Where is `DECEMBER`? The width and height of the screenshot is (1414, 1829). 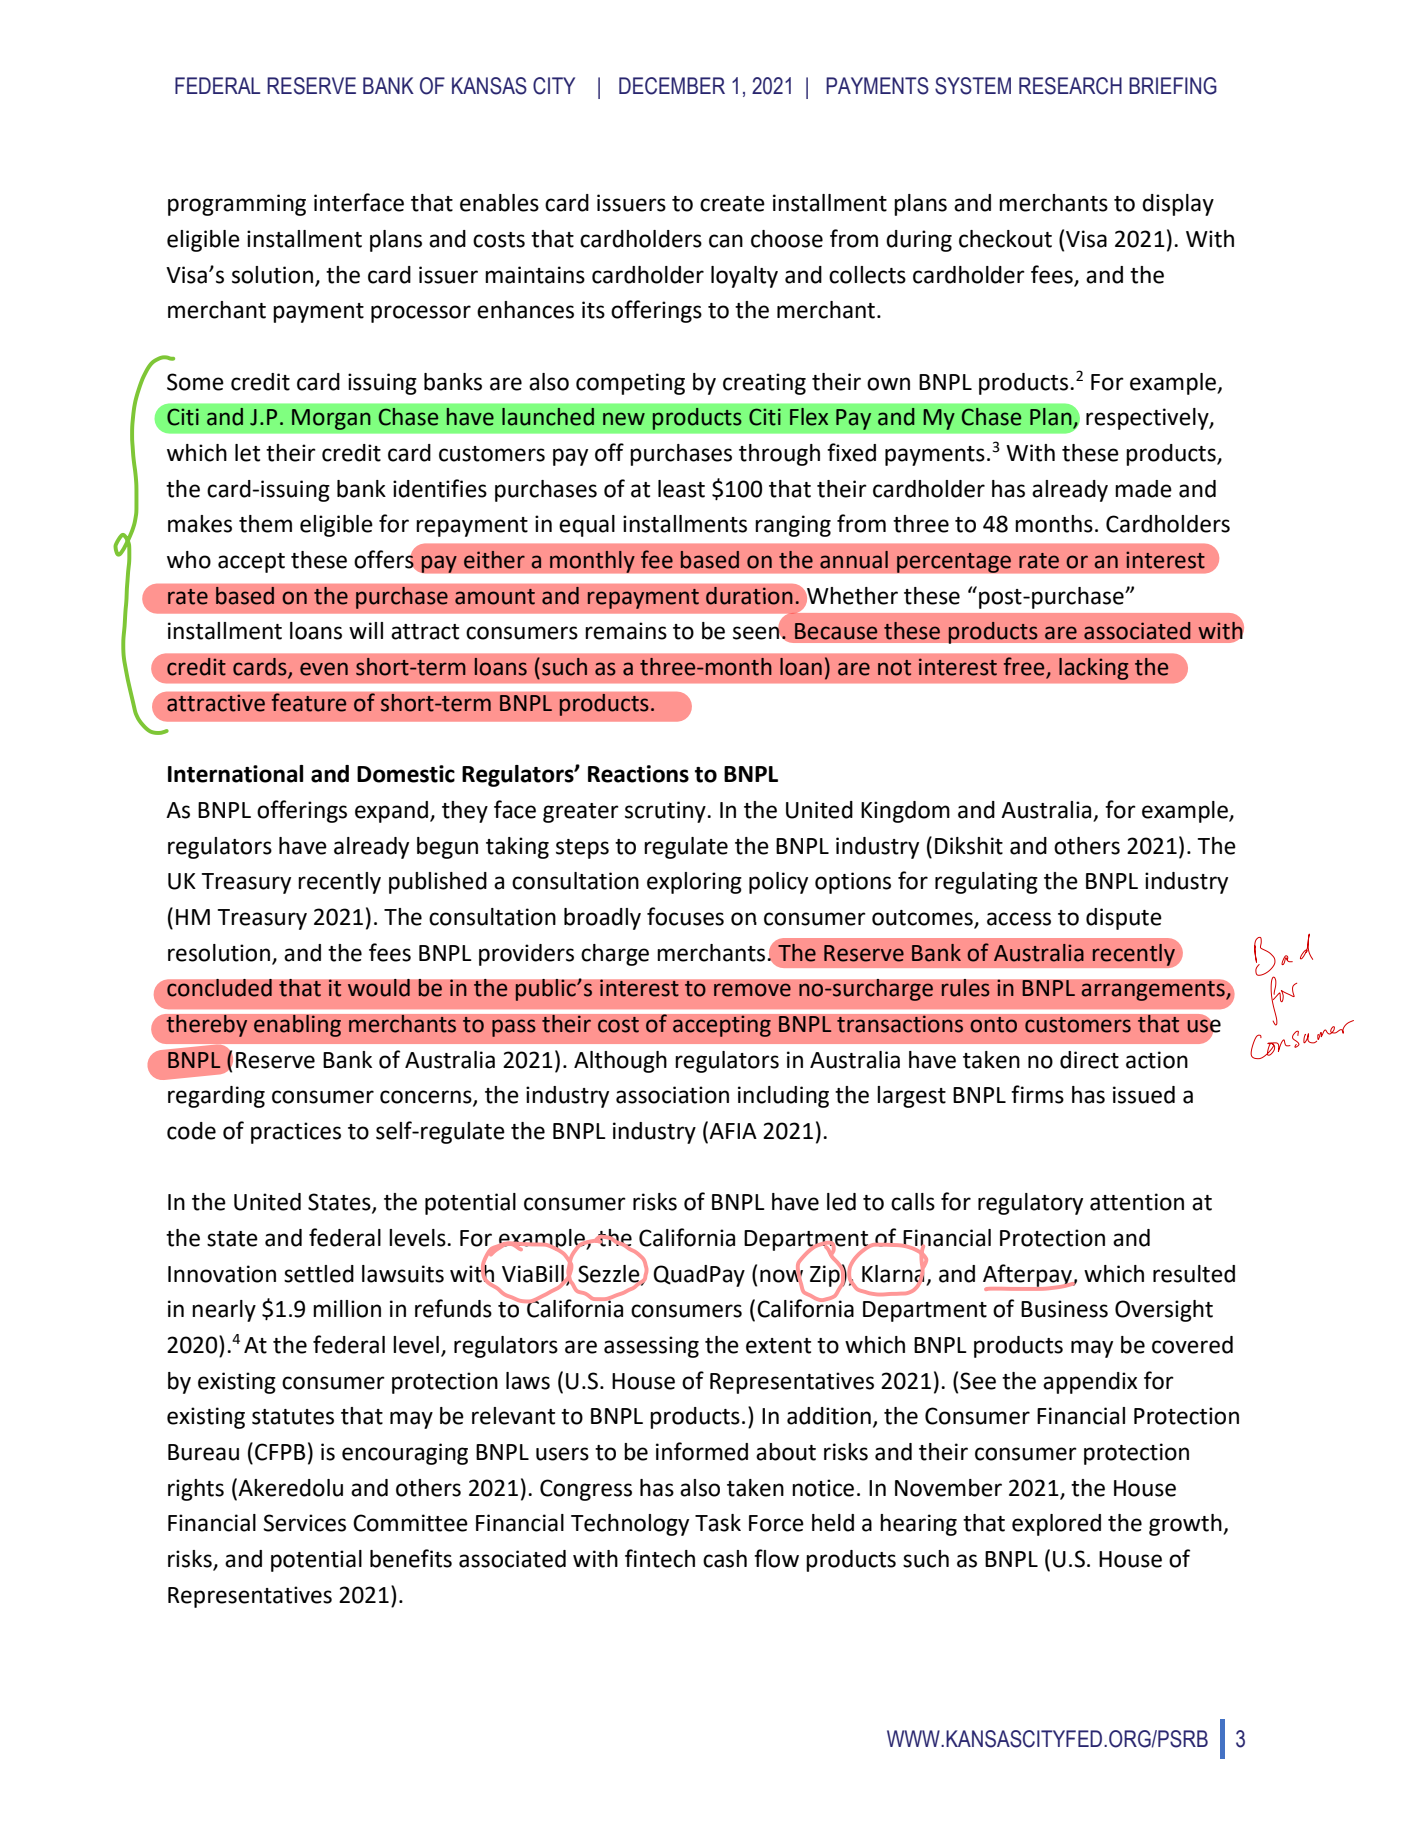
DECEMBER is located at coordinates (672, 86).
